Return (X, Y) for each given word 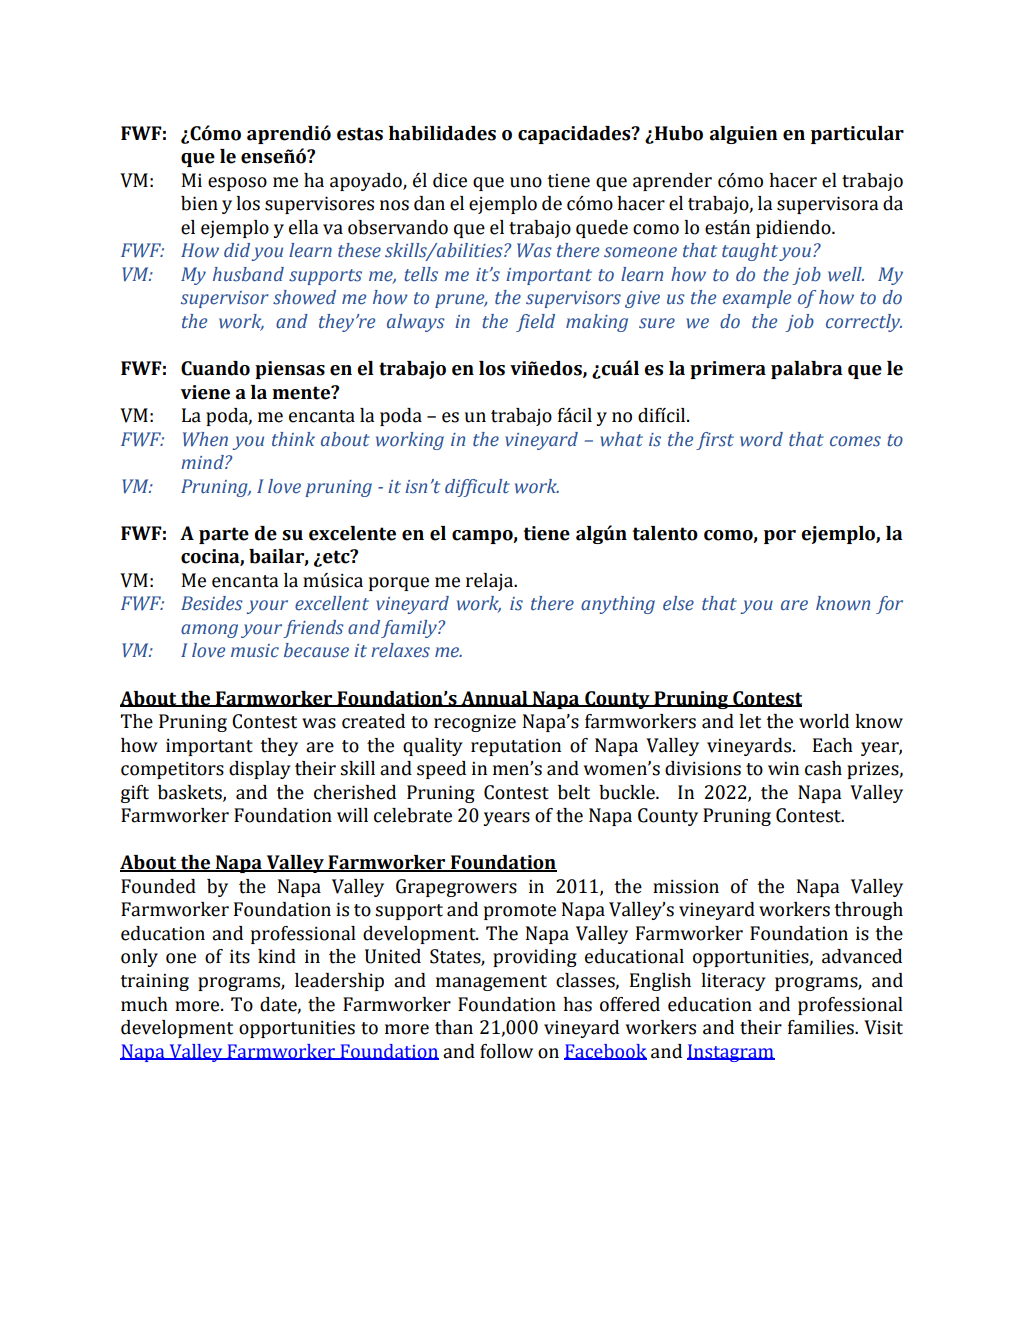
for (889, 605)
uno (526, 182)
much (144, 1004)
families (822, 1027)
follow (506, 1051)
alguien (744, 135)
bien (199, 203)
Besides (212, 603)
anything (618, 605)
